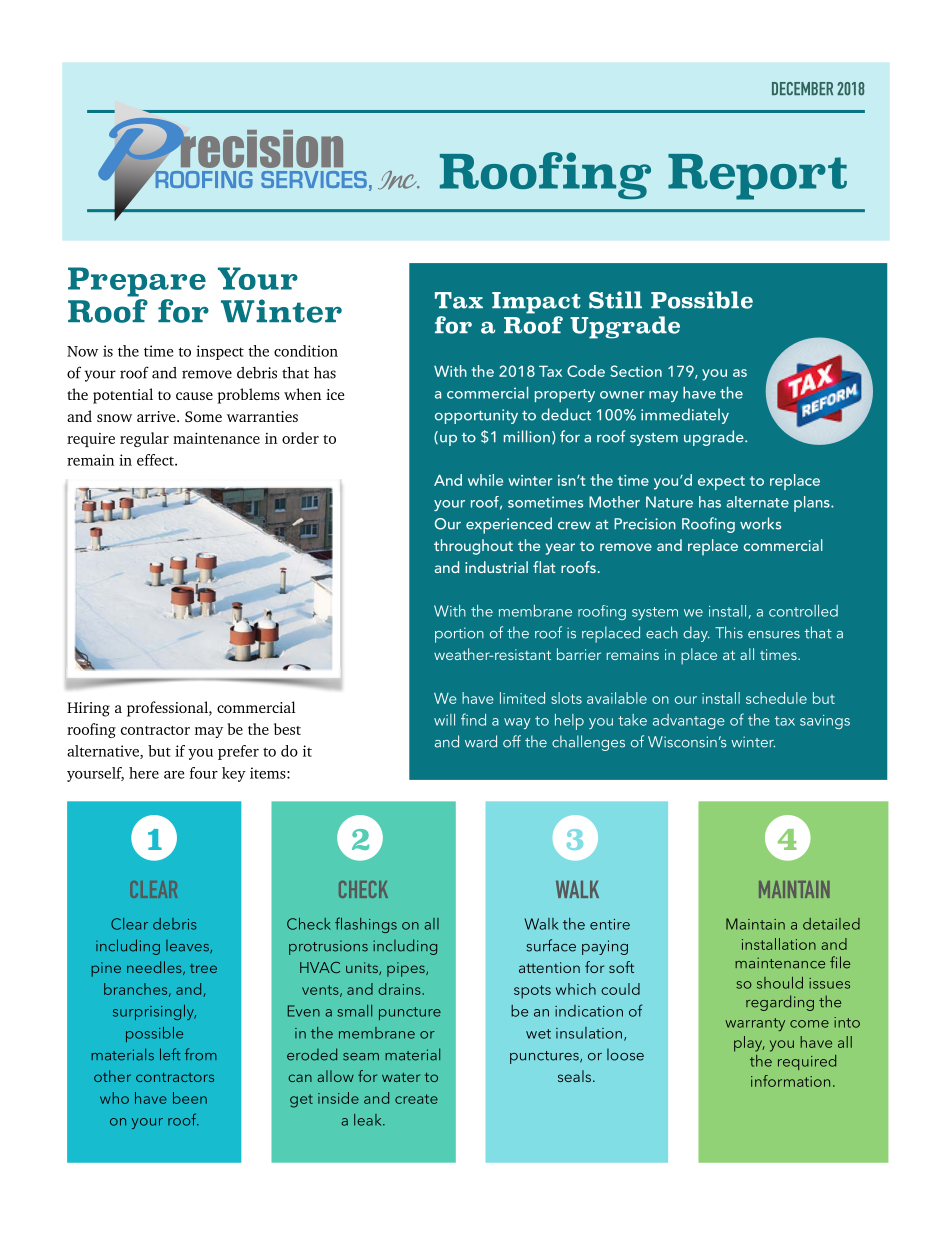 The height and width of the document is (1233, 952). What do you see at coordinates (137, 282) in the document?
I see `Prepare` at bounding box center [137, 282].
